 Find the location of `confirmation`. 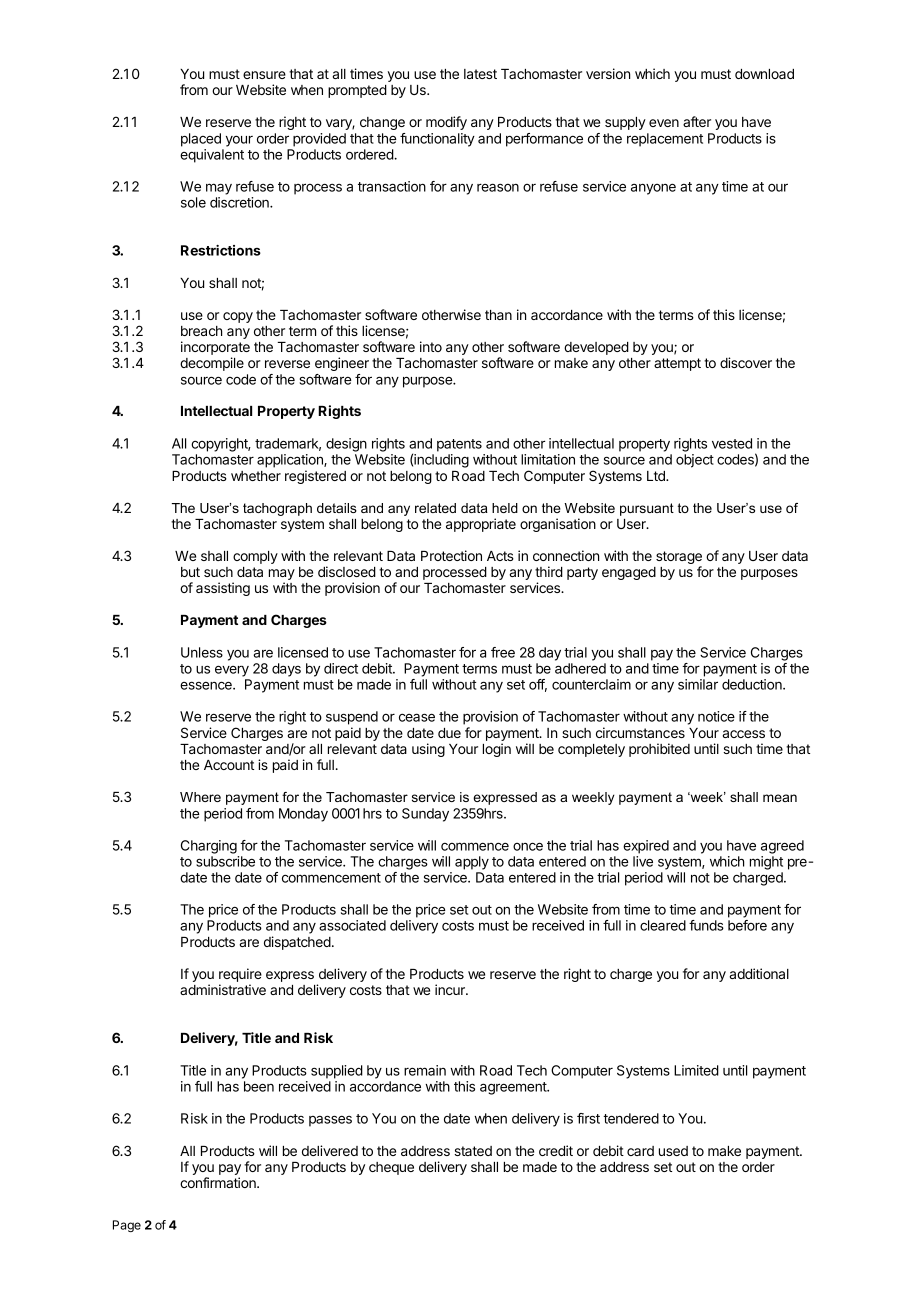

confirmation is located at coordinates (219, 1182).
